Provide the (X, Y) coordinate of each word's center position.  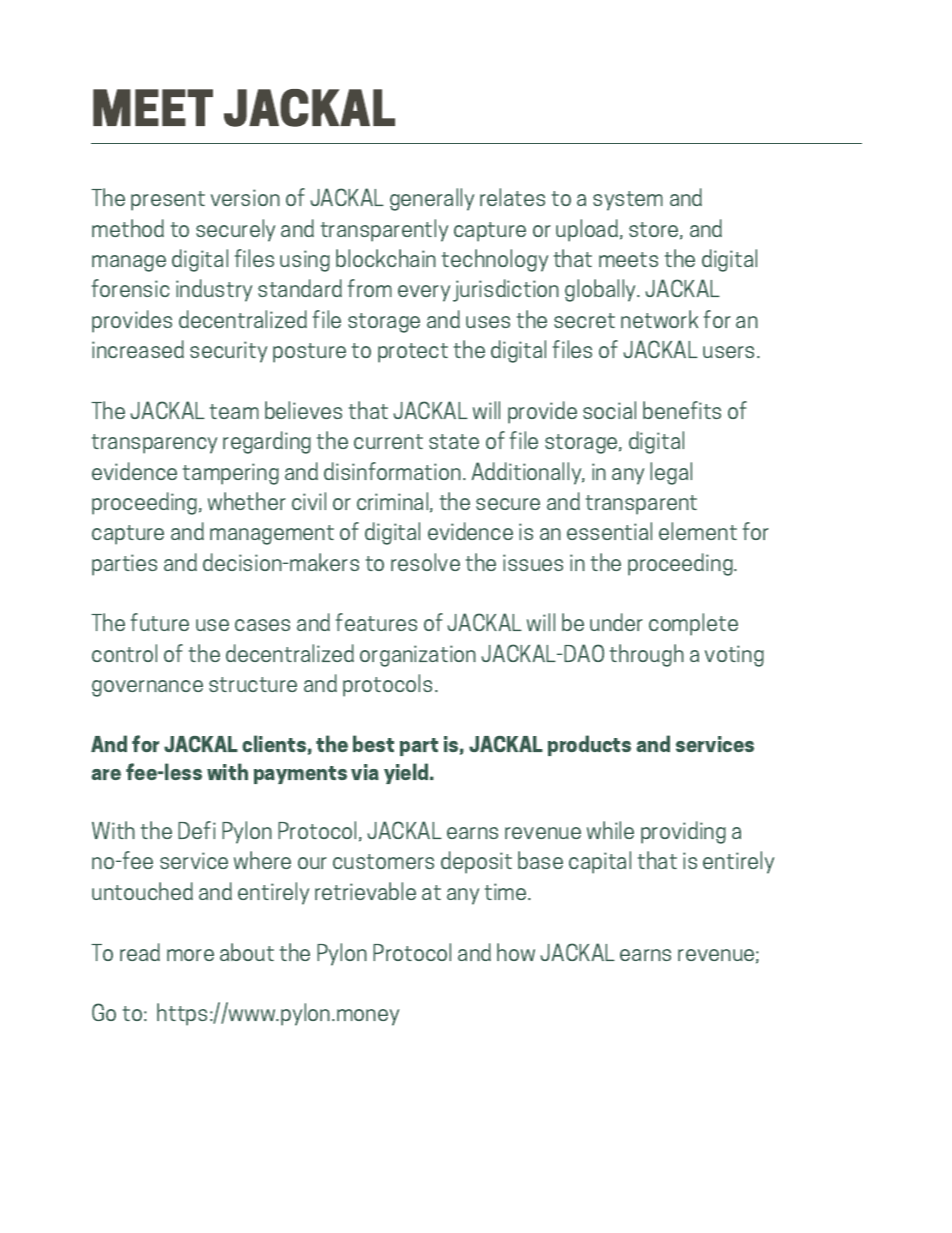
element (698, 531)
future (160, 622)
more (190, 955)
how (516, 952)
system (628, 201)
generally (432, 199)
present (168, 201)
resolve (425, 562)
